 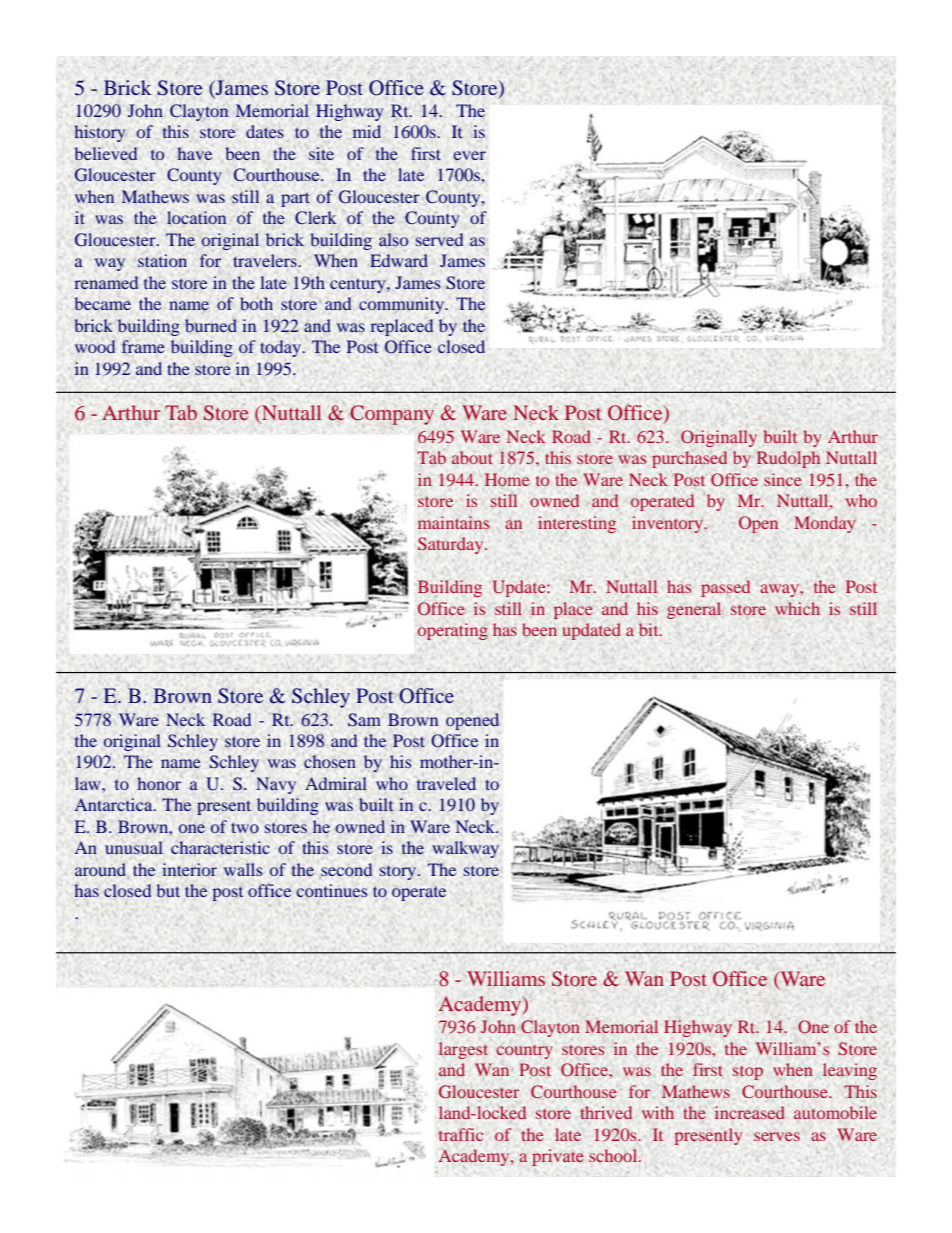 I want to click on have, so click(x=194, y=153).
